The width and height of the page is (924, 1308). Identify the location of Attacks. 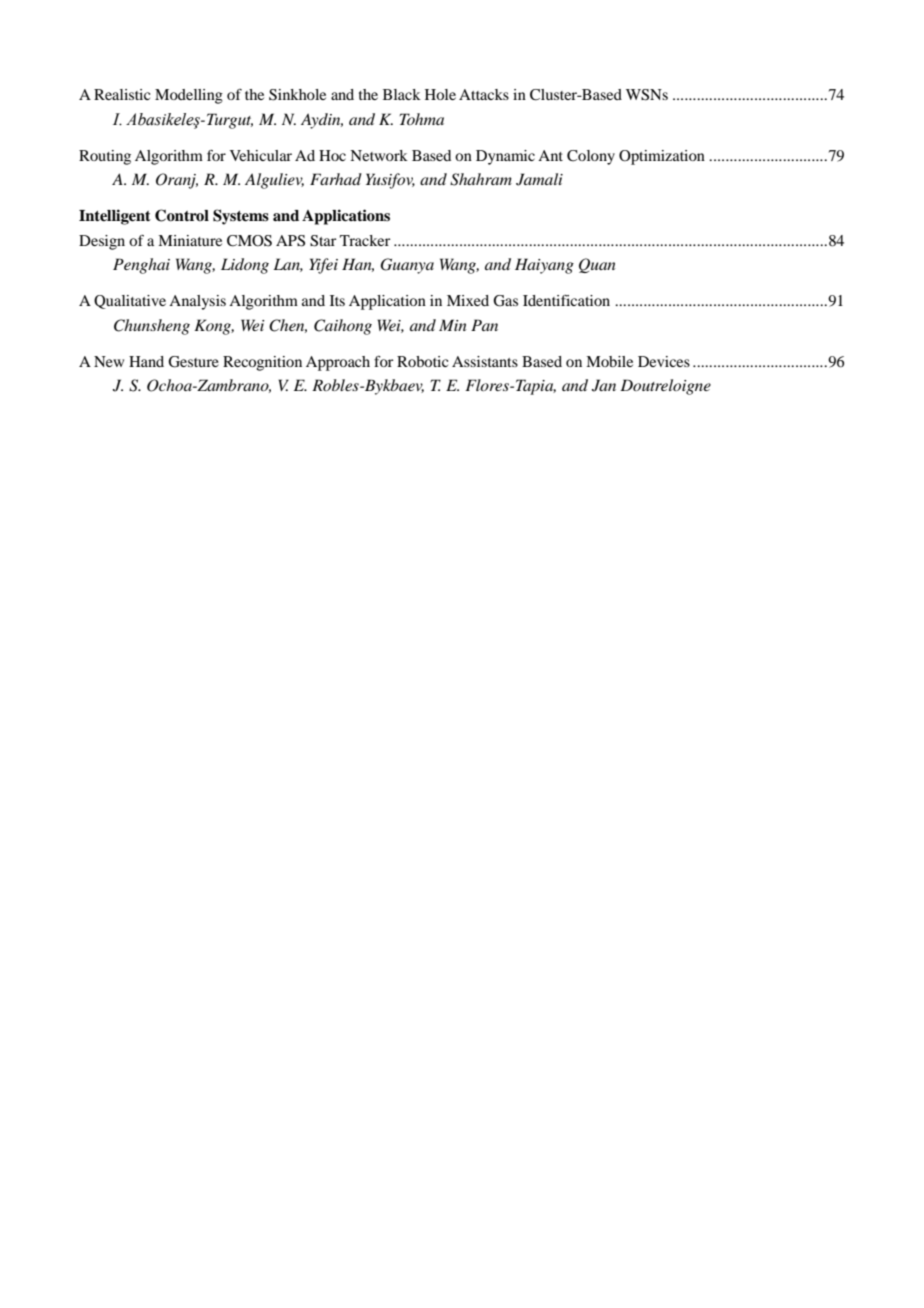
(484, 94).
